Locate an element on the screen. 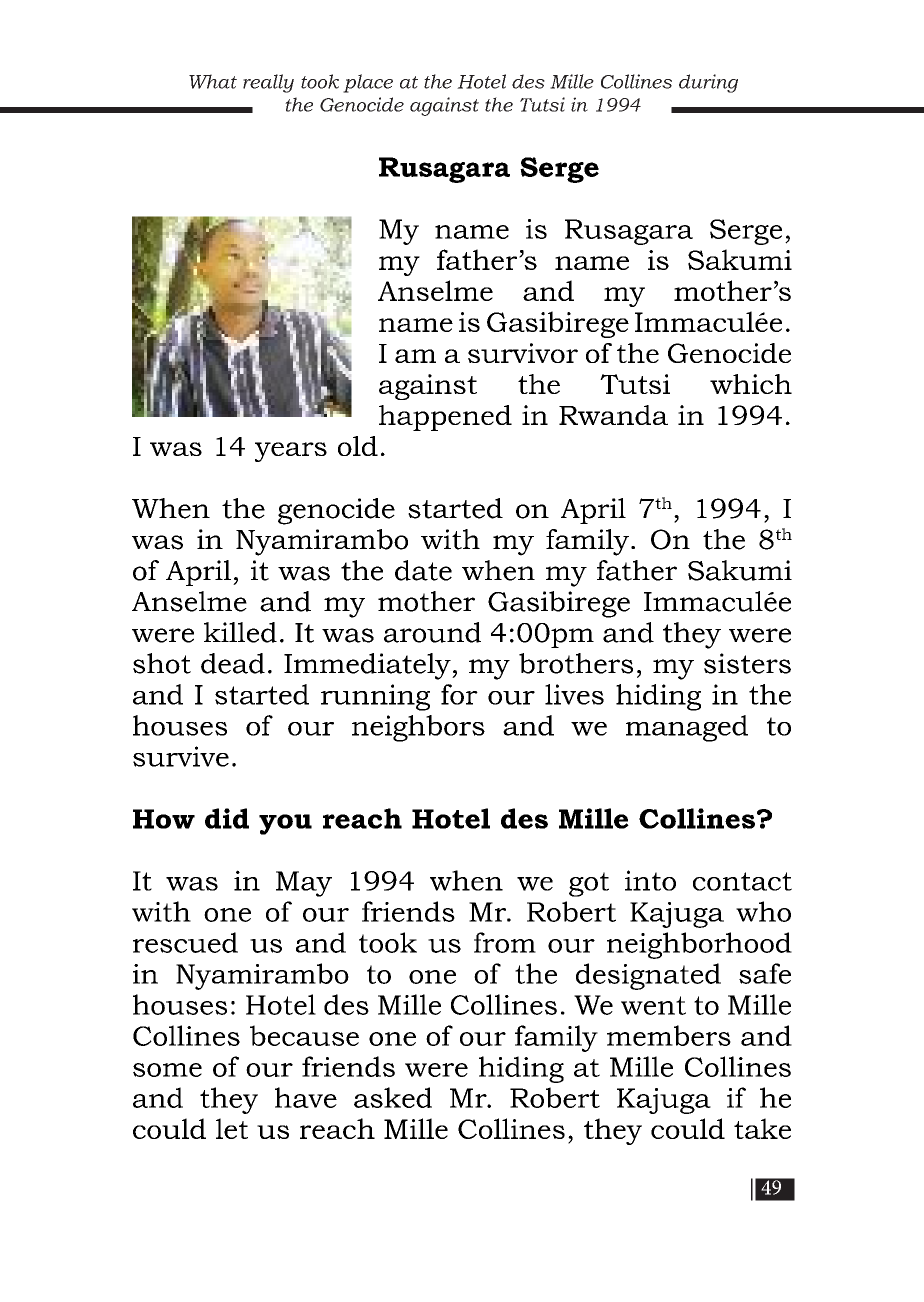 This screenshot has width=924, height=1302. let is located at coordinates (232, 1128).
